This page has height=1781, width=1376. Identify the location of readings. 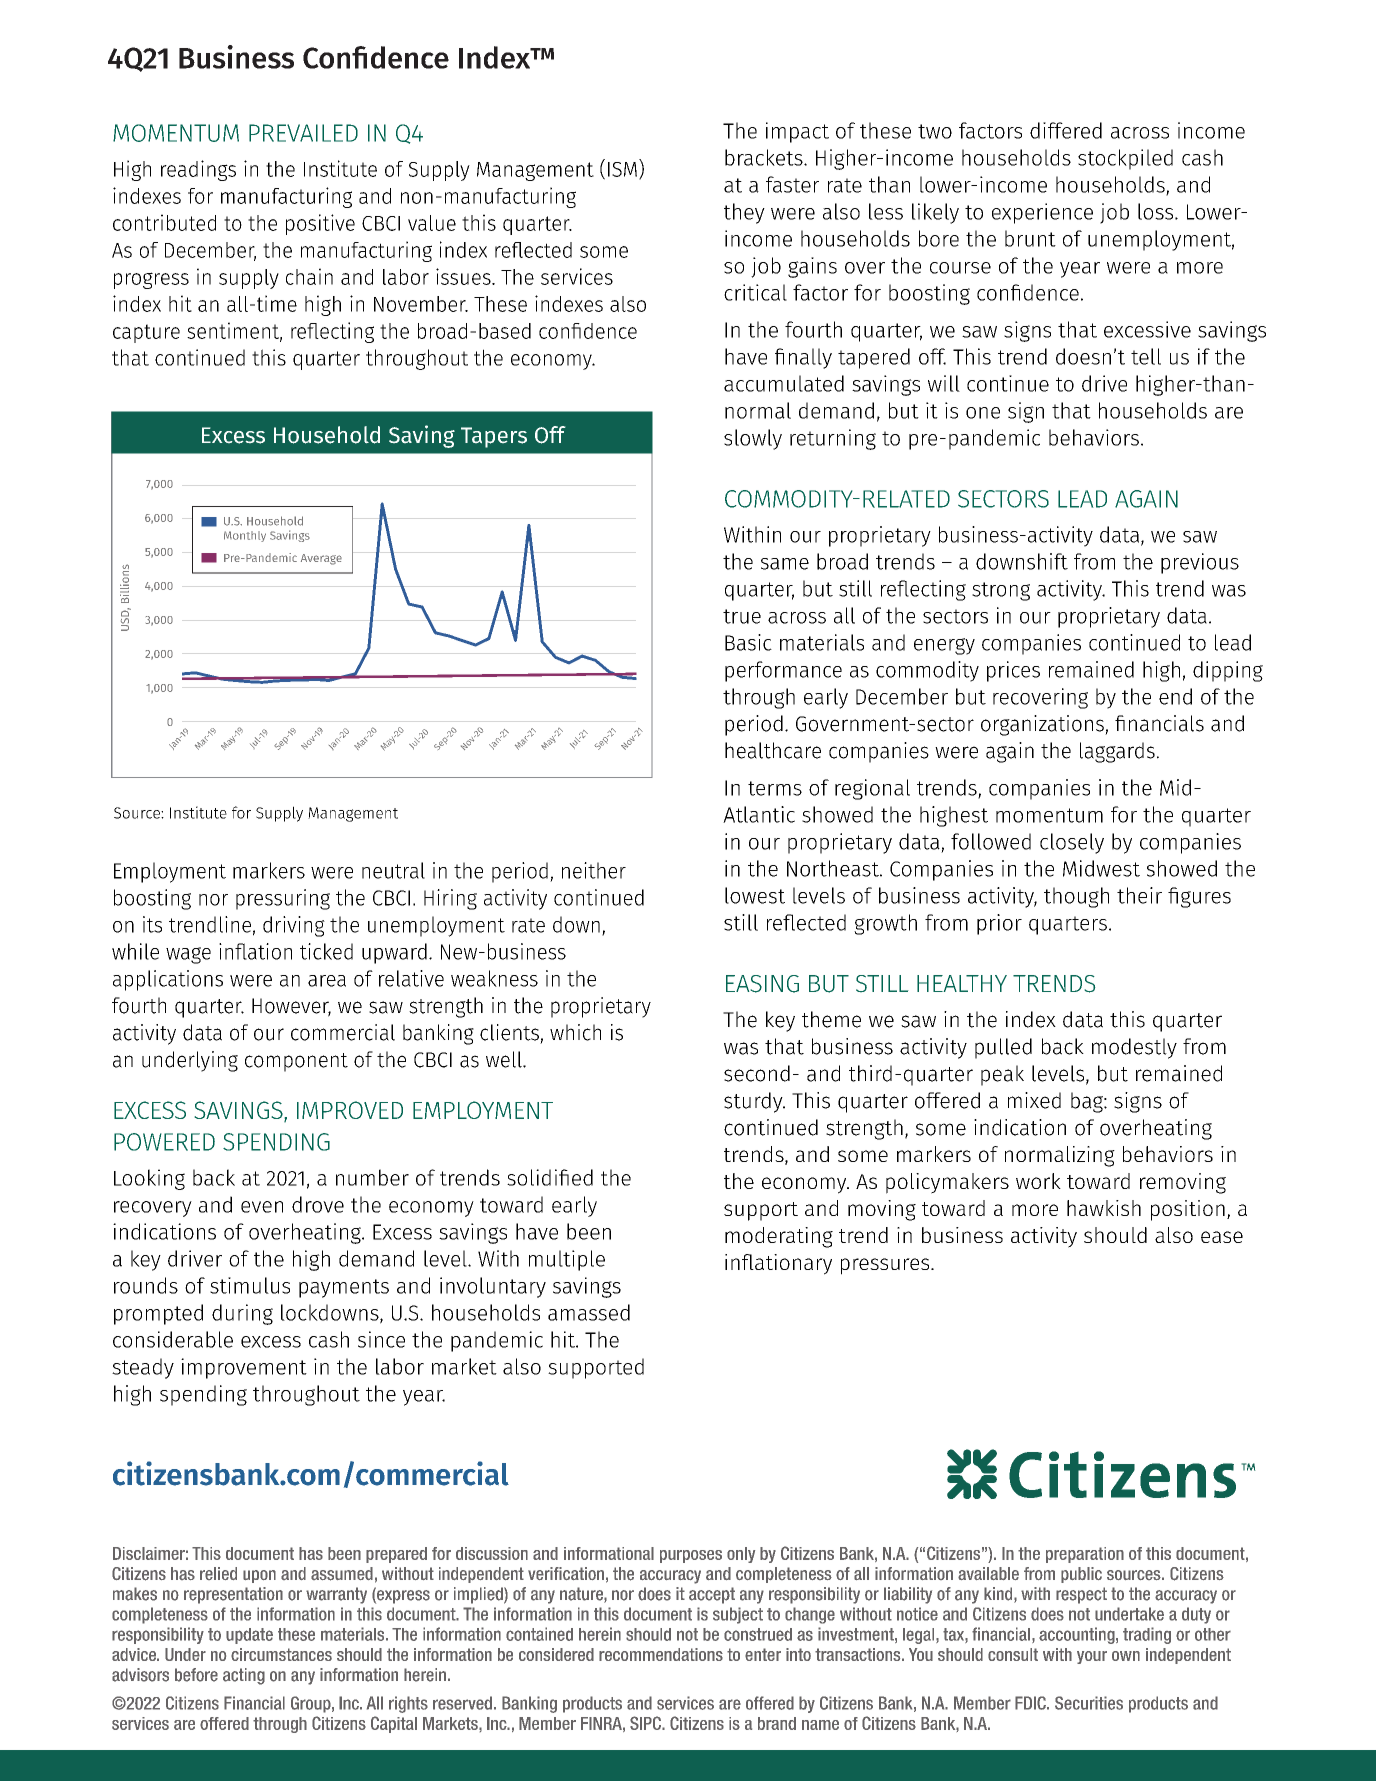
(198, 170).
